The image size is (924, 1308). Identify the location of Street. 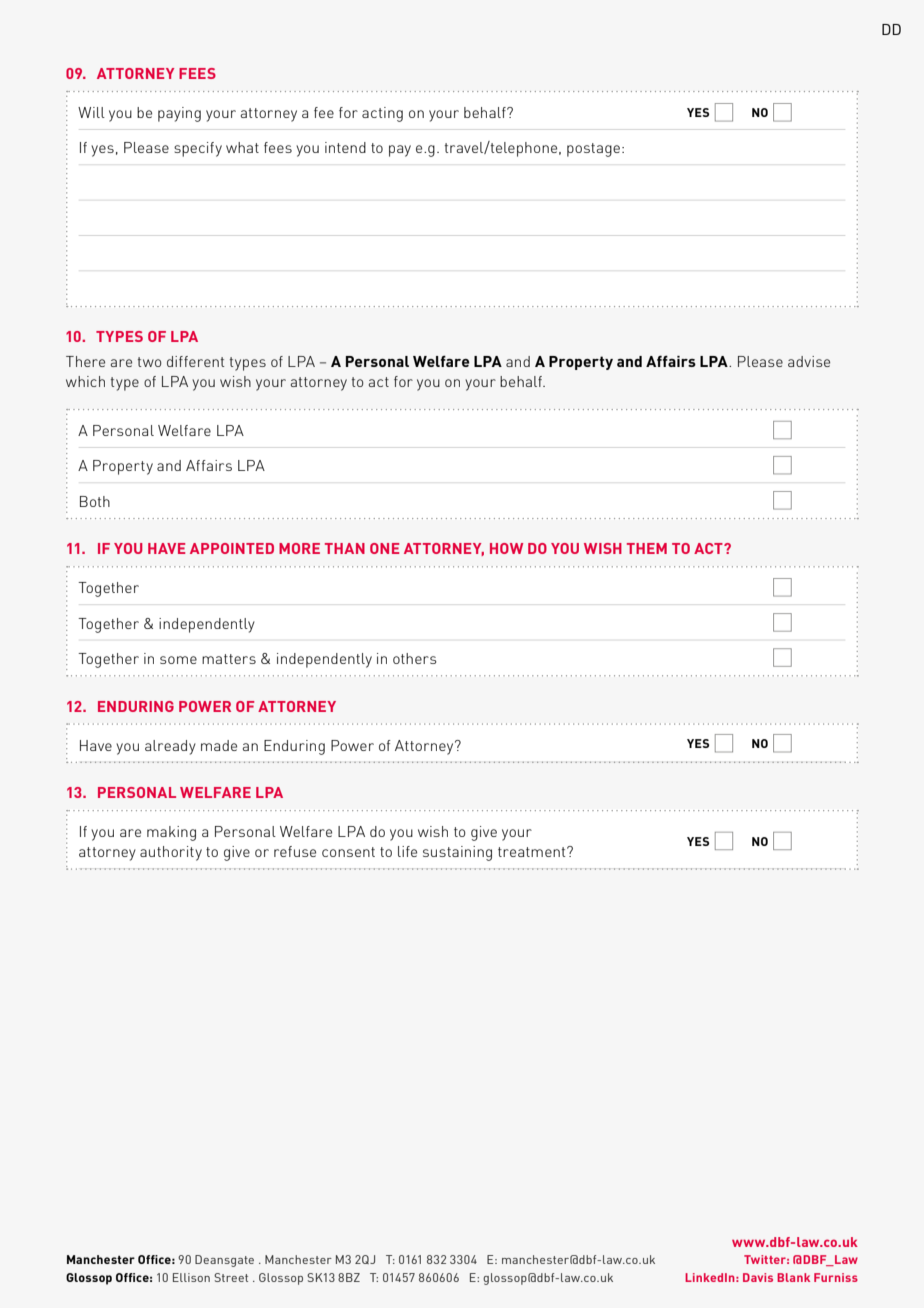
(231, 1277).
